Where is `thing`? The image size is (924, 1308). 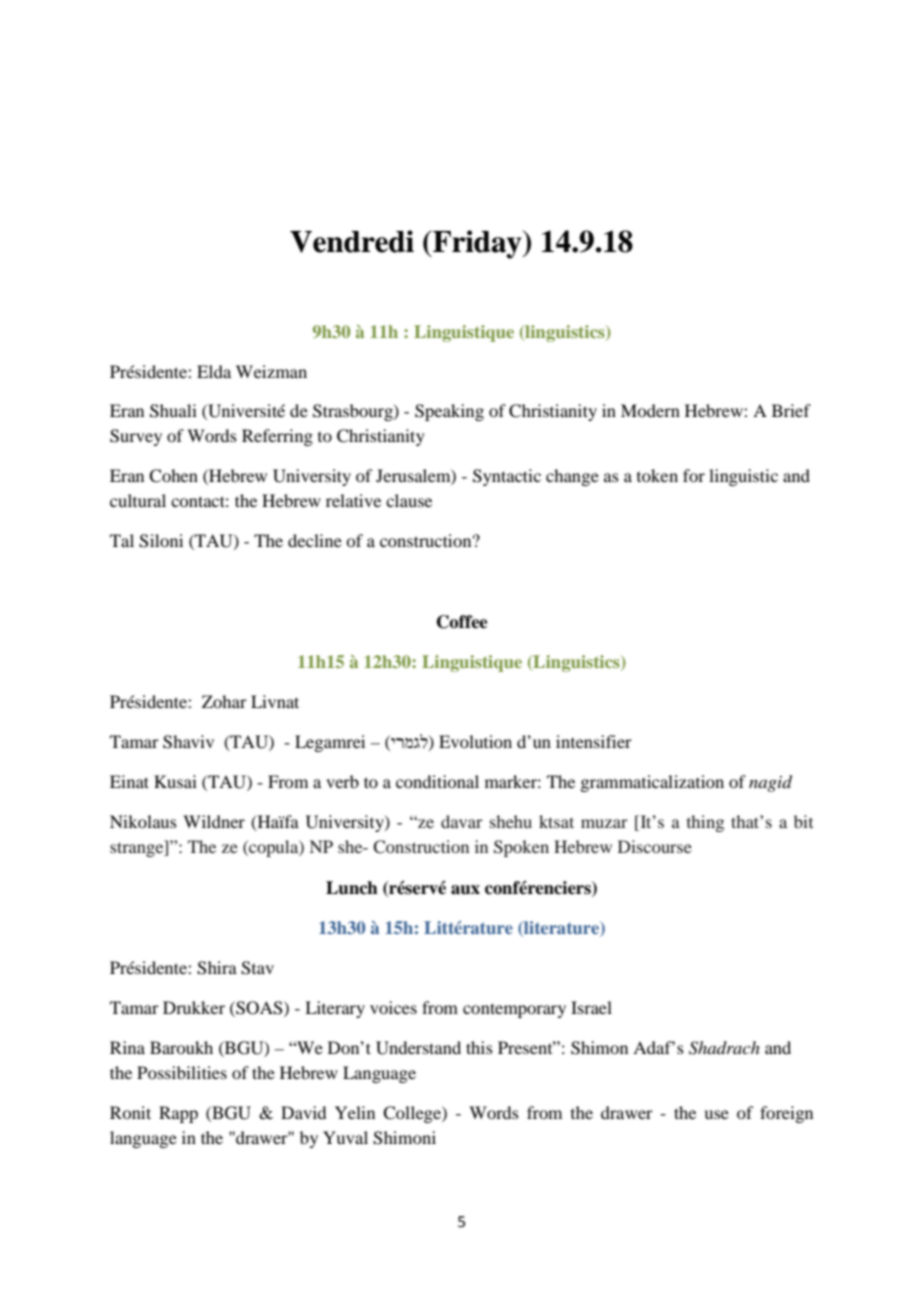 thing is located at coordinates (705, 823).
